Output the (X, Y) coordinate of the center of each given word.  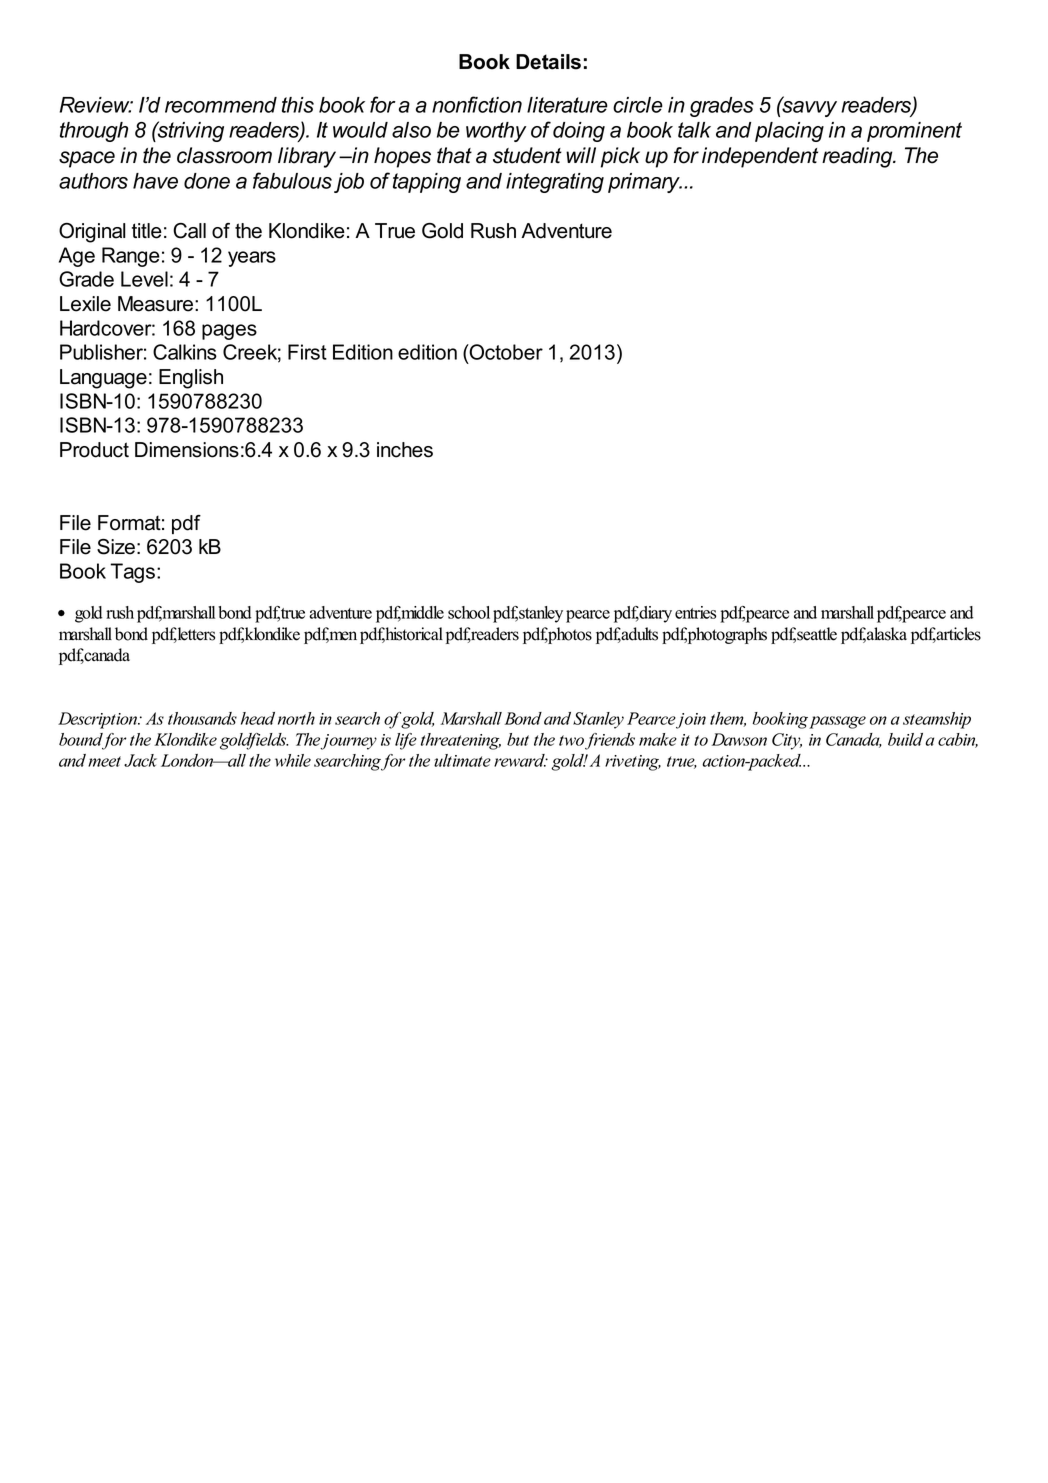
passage (837, 722)
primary (645, 183)
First (307, 352)
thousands (202, 718)
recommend (221, 105)
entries (695, 612)
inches (405, 450)
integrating (555, 183)
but (518, 739)
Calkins (185, 352)
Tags (132, 573)
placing (789, 132)
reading (858, 157)
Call (189, 231)
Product (94, 450)
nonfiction (477, 104)
